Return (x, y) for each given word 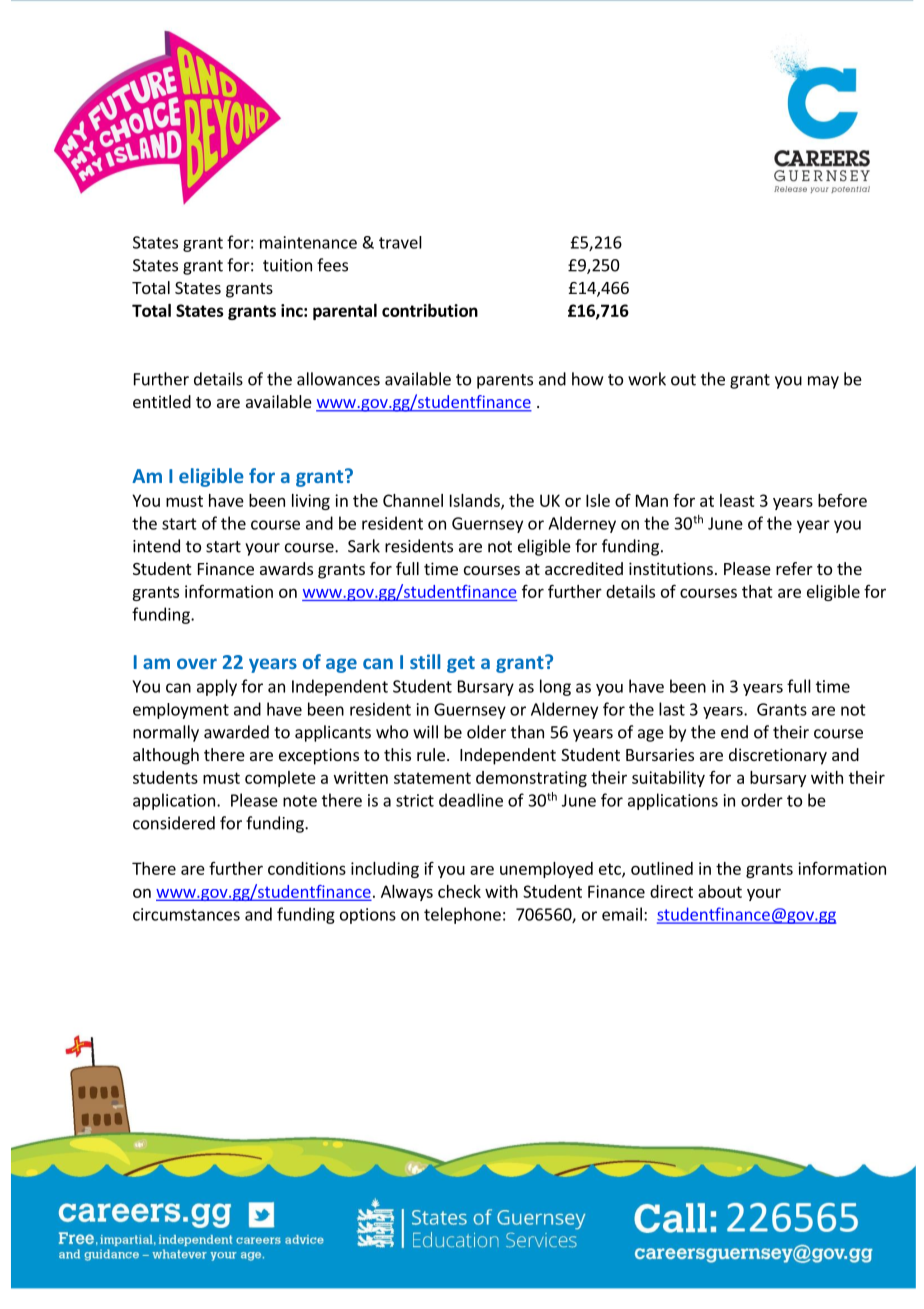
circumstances (186, 914)
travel (400, 242)
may (823, 382)
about (720, 891)
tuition (287, 265)
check (459, 891)
